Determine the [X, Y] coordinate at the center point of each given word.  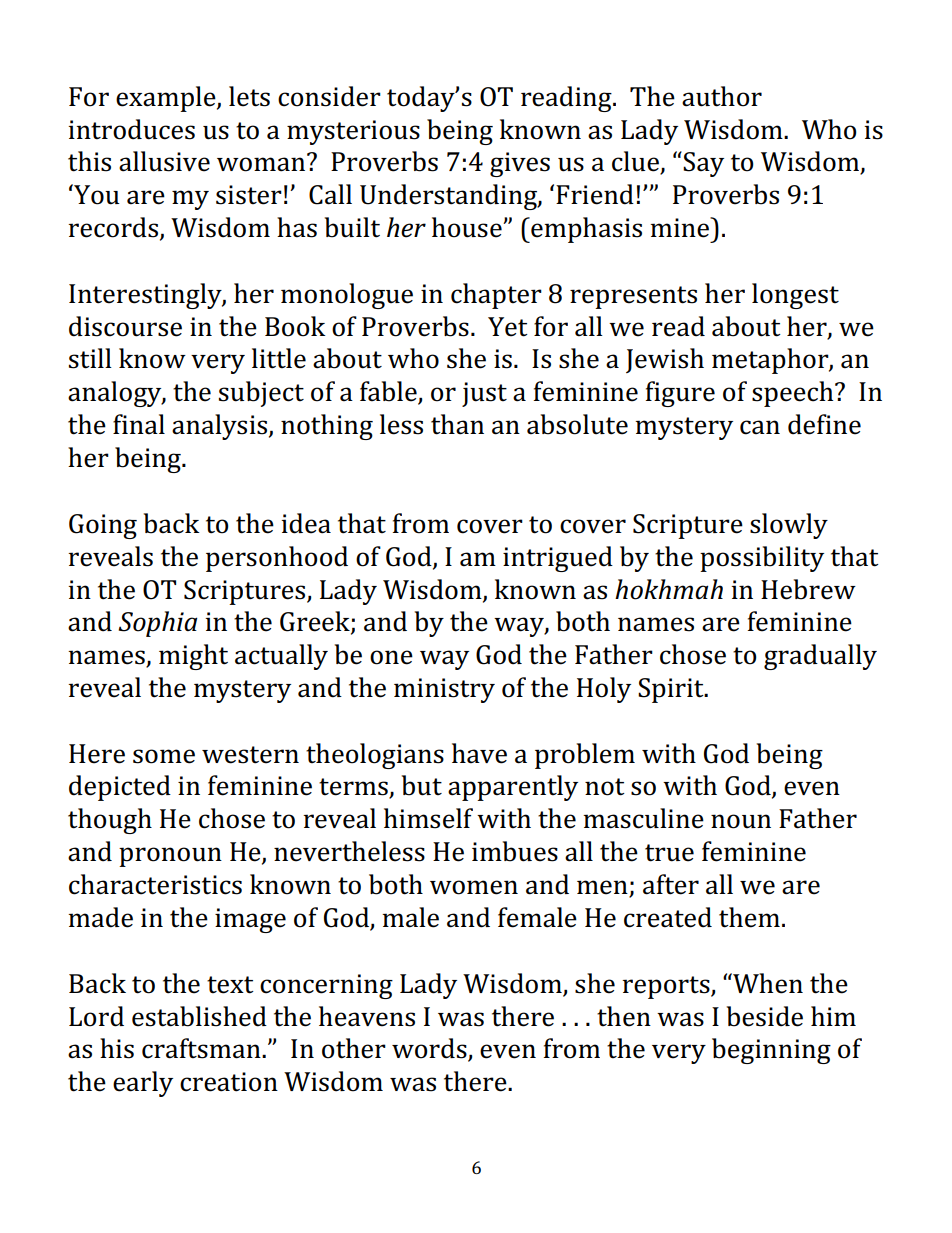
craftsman [202, 1048]
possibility [762, 559]
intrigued [558, 559]
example [167, 99]
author [722, 96]
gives [520, 164]
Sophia [158, 624]
